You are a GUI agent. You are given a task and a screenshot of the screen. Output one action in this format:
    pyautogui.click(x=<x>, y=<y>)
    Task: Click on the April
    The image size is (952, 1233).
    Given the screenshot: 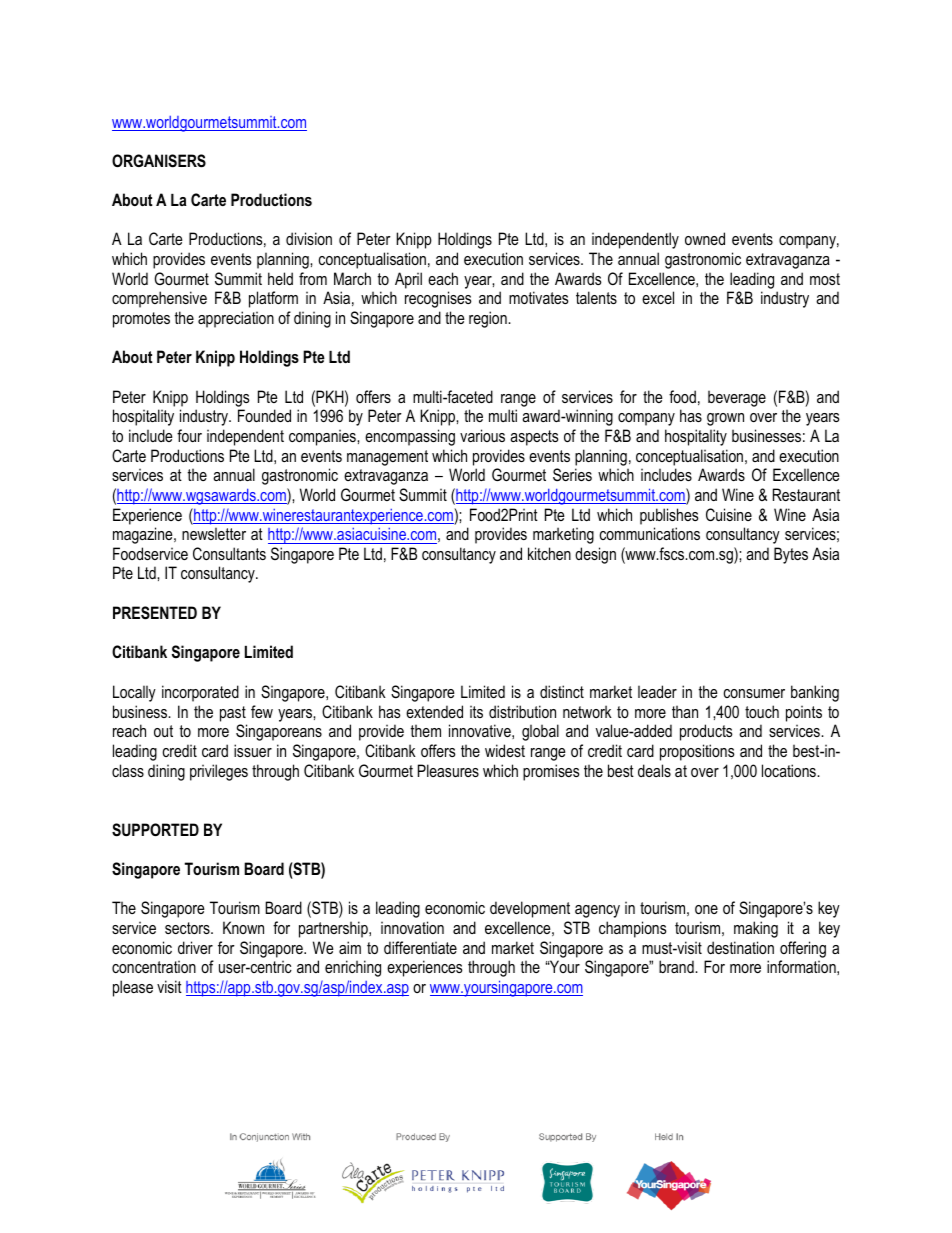 What is the action you would take?
    pyautogui.click(x=408, y=280)
